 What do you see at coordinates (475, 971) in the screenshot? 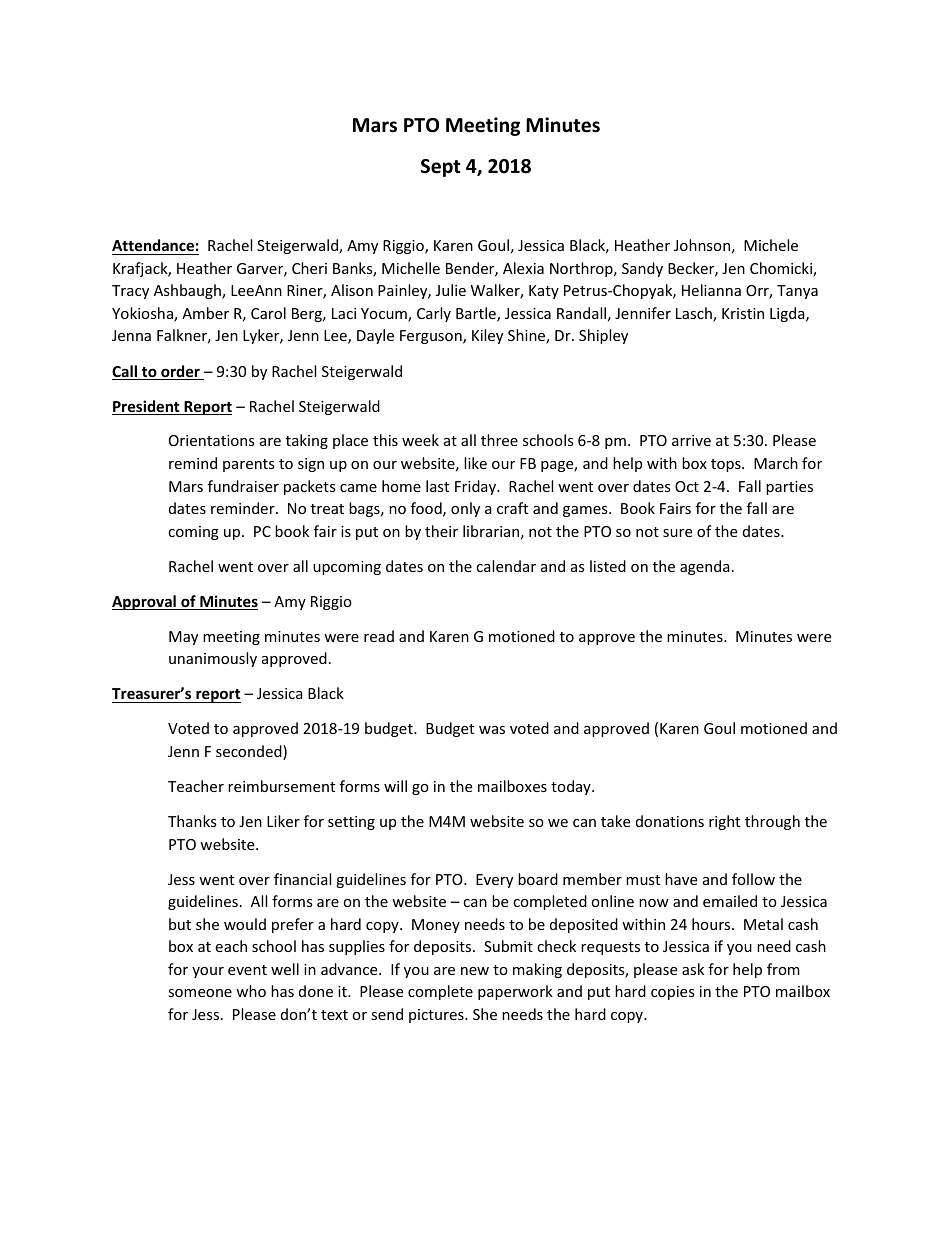
I see `new` at bounding box center [475, 971].
